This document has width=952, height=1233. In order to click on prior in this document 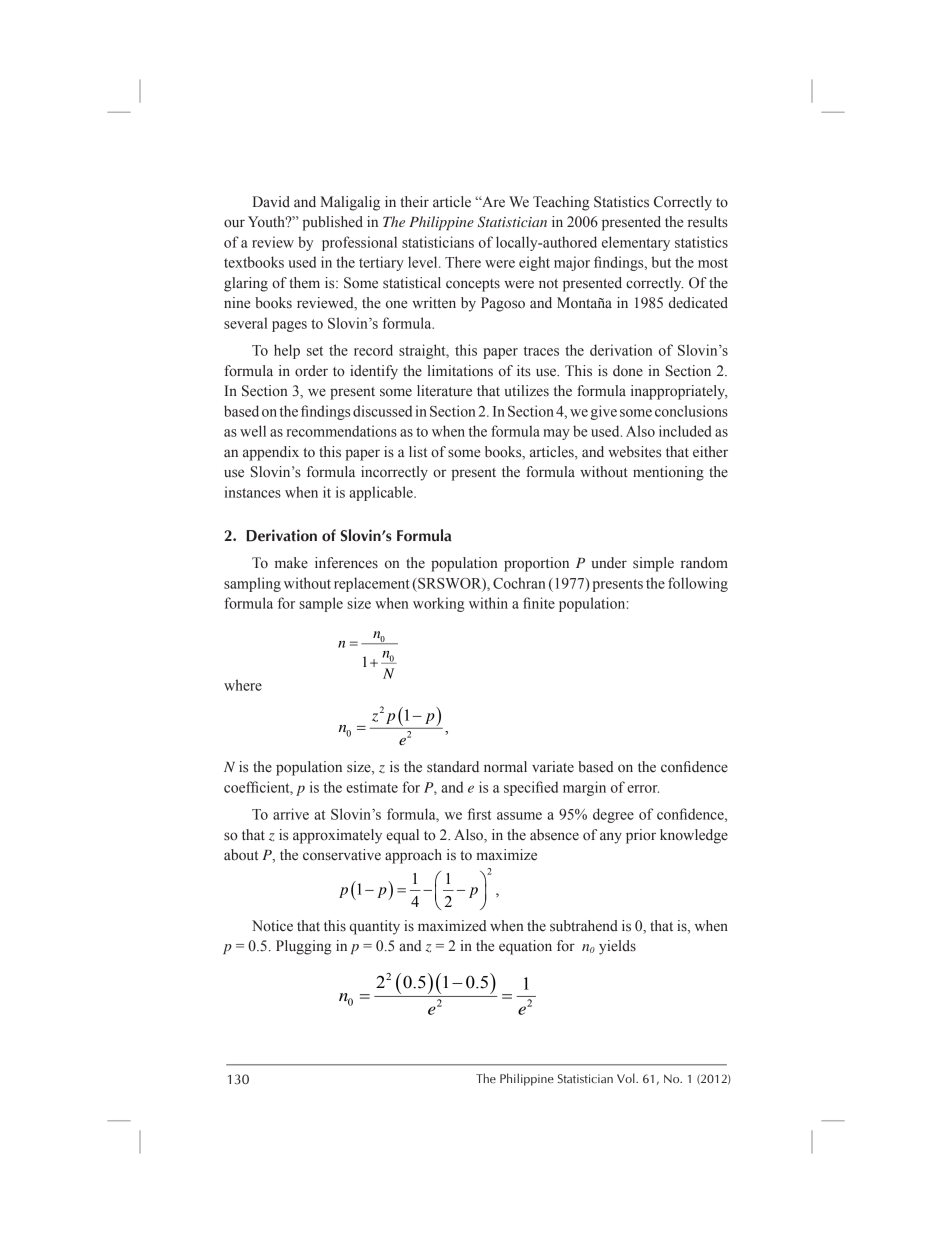, I will do `click(641, 836)`.
